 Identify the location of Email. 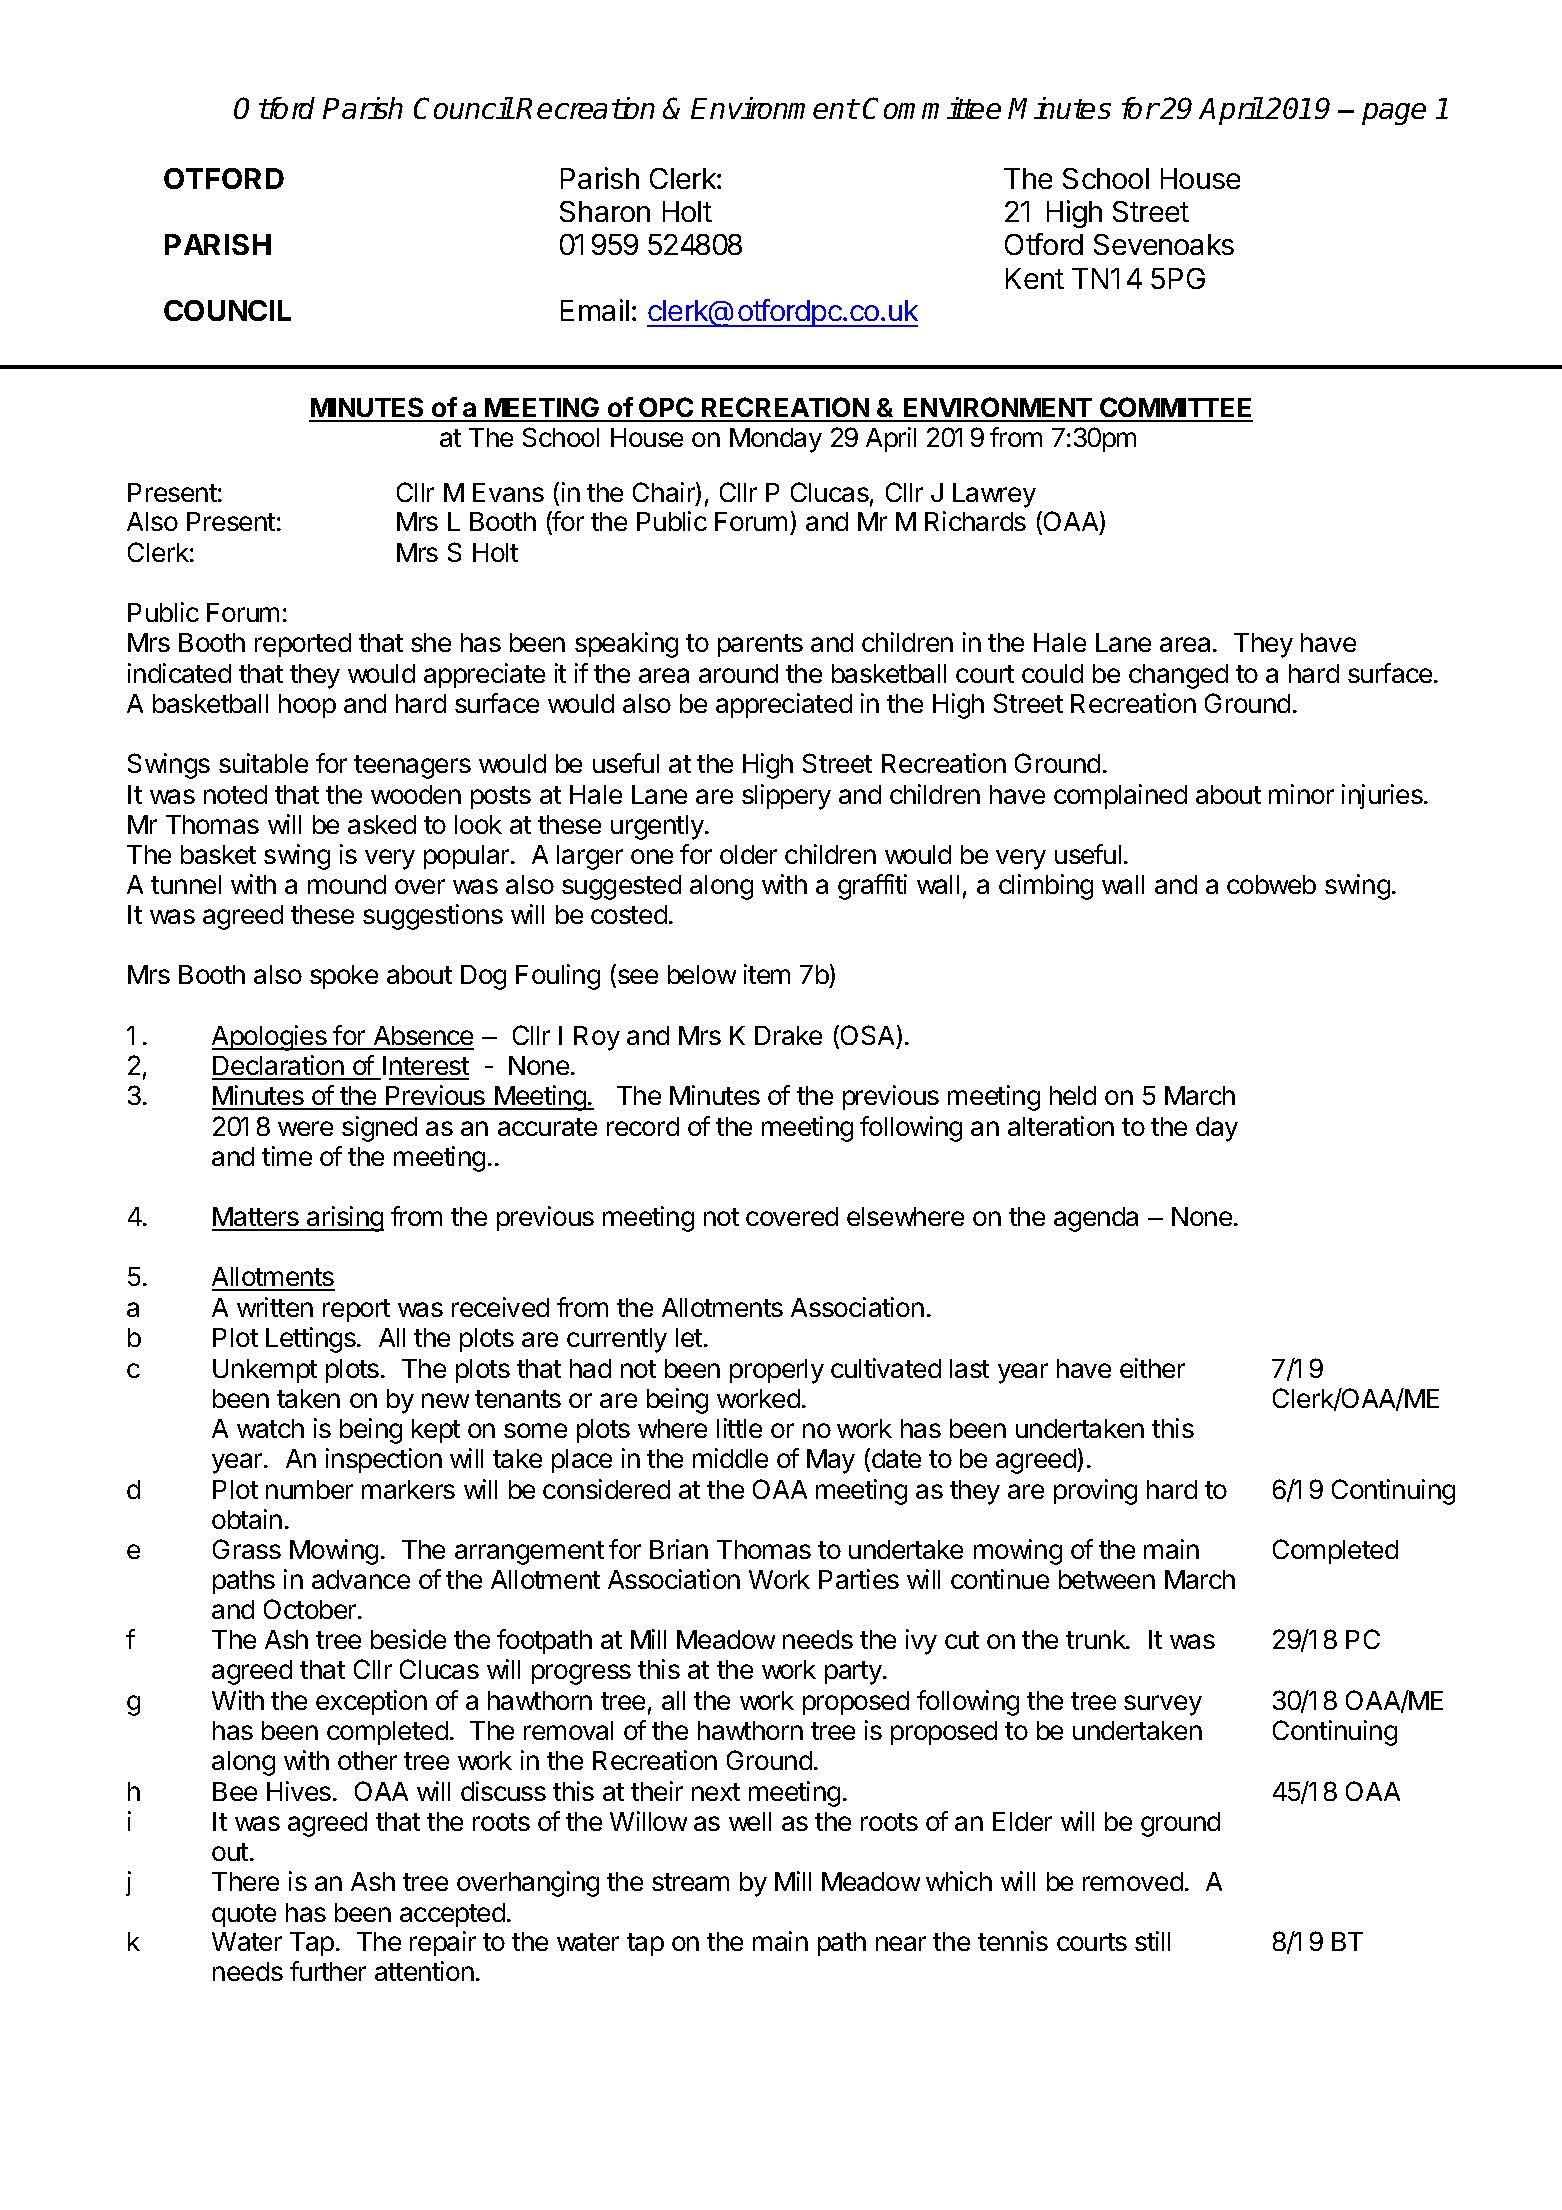
(595, 310).
